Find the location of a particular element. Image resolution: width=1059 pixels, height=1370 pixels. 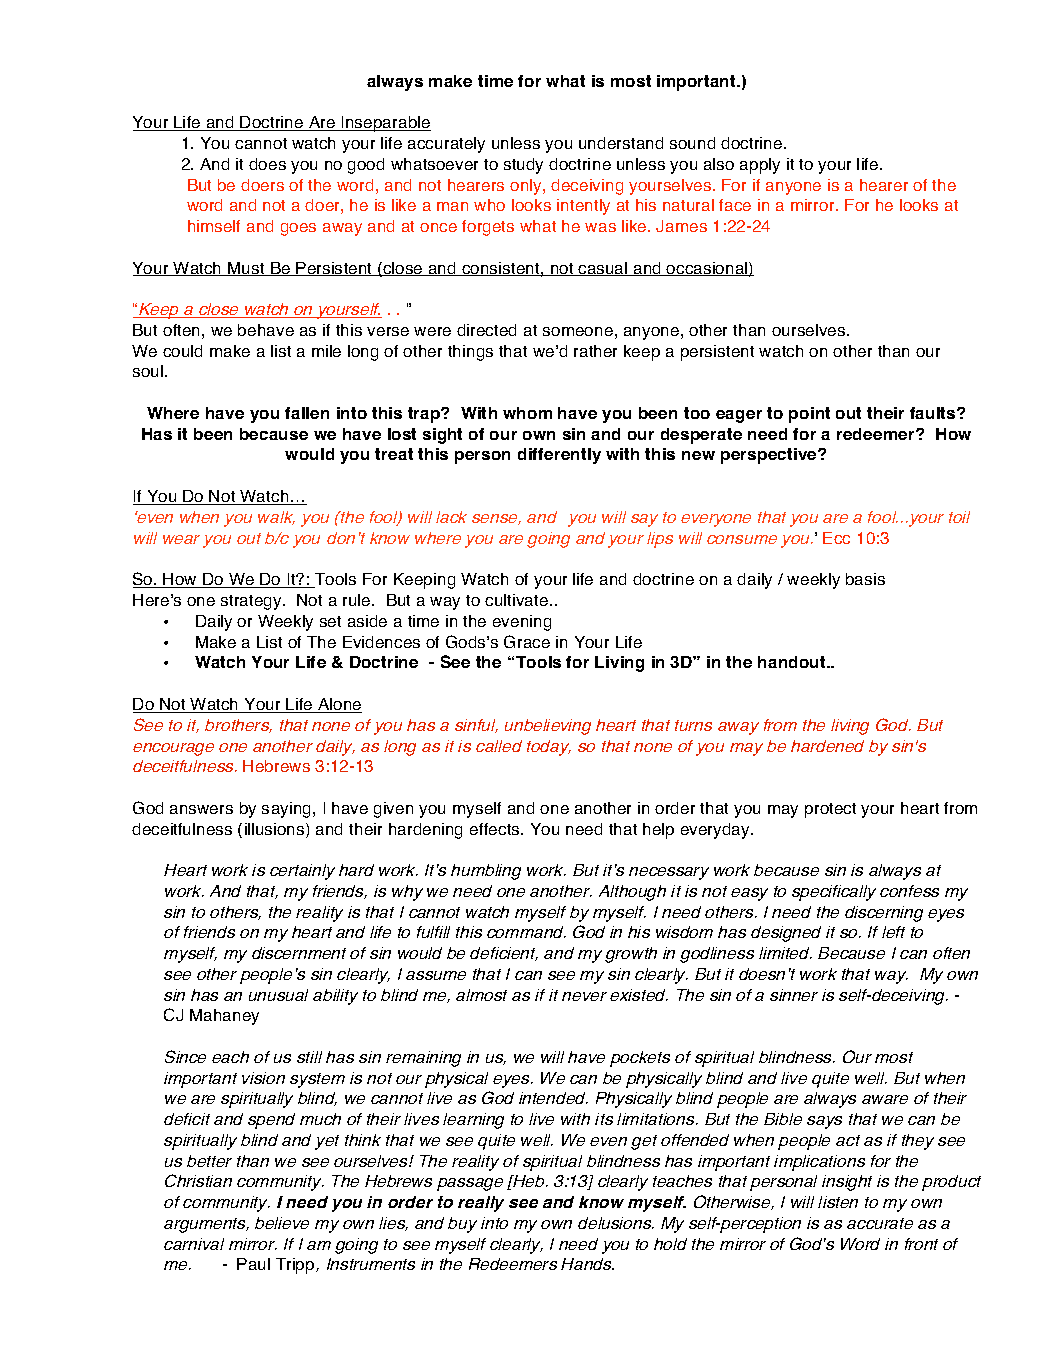

goes is located at coordinates (298, 229).
